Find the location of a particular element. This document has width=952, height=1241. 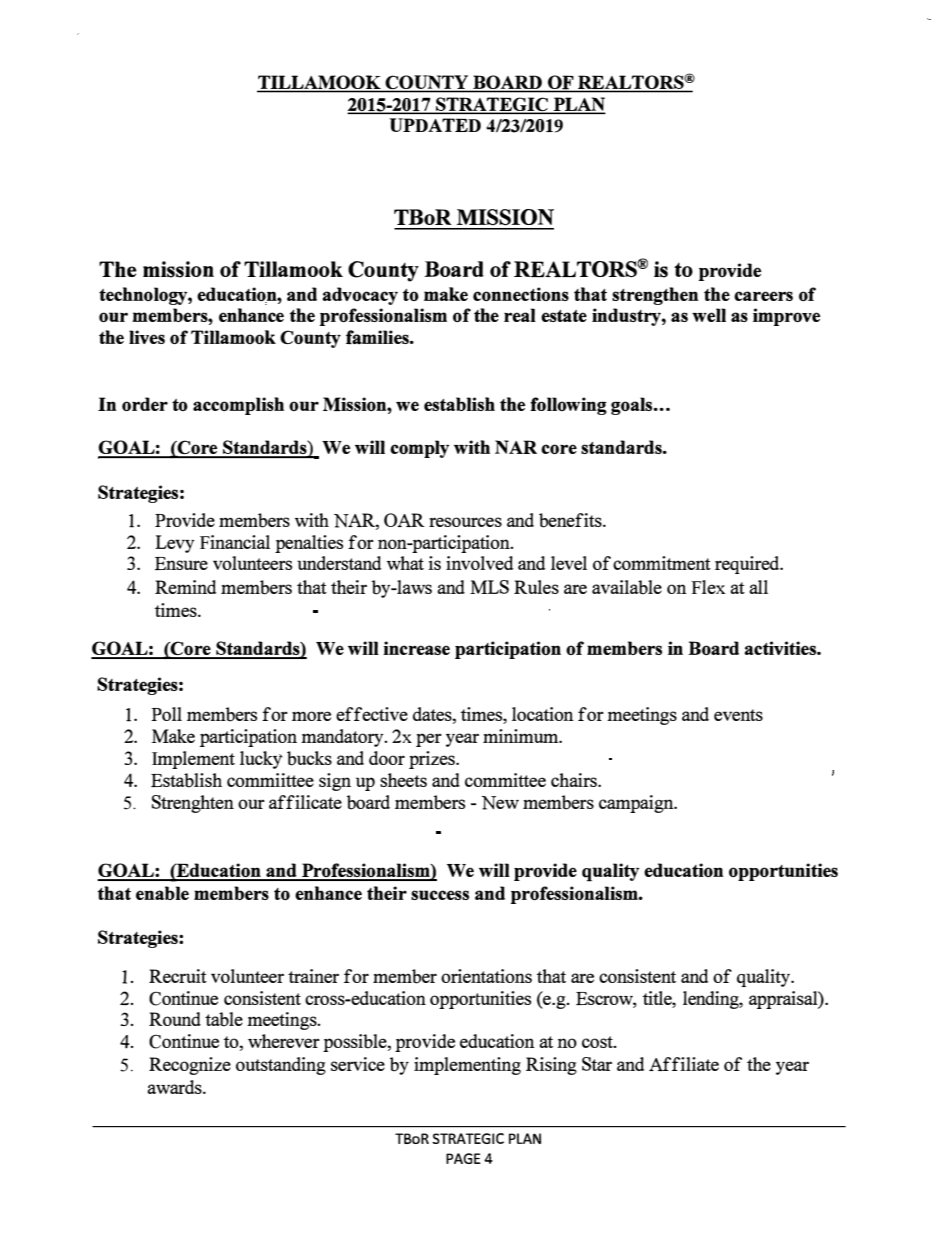

lucky is located at coordinates (261, 760).
